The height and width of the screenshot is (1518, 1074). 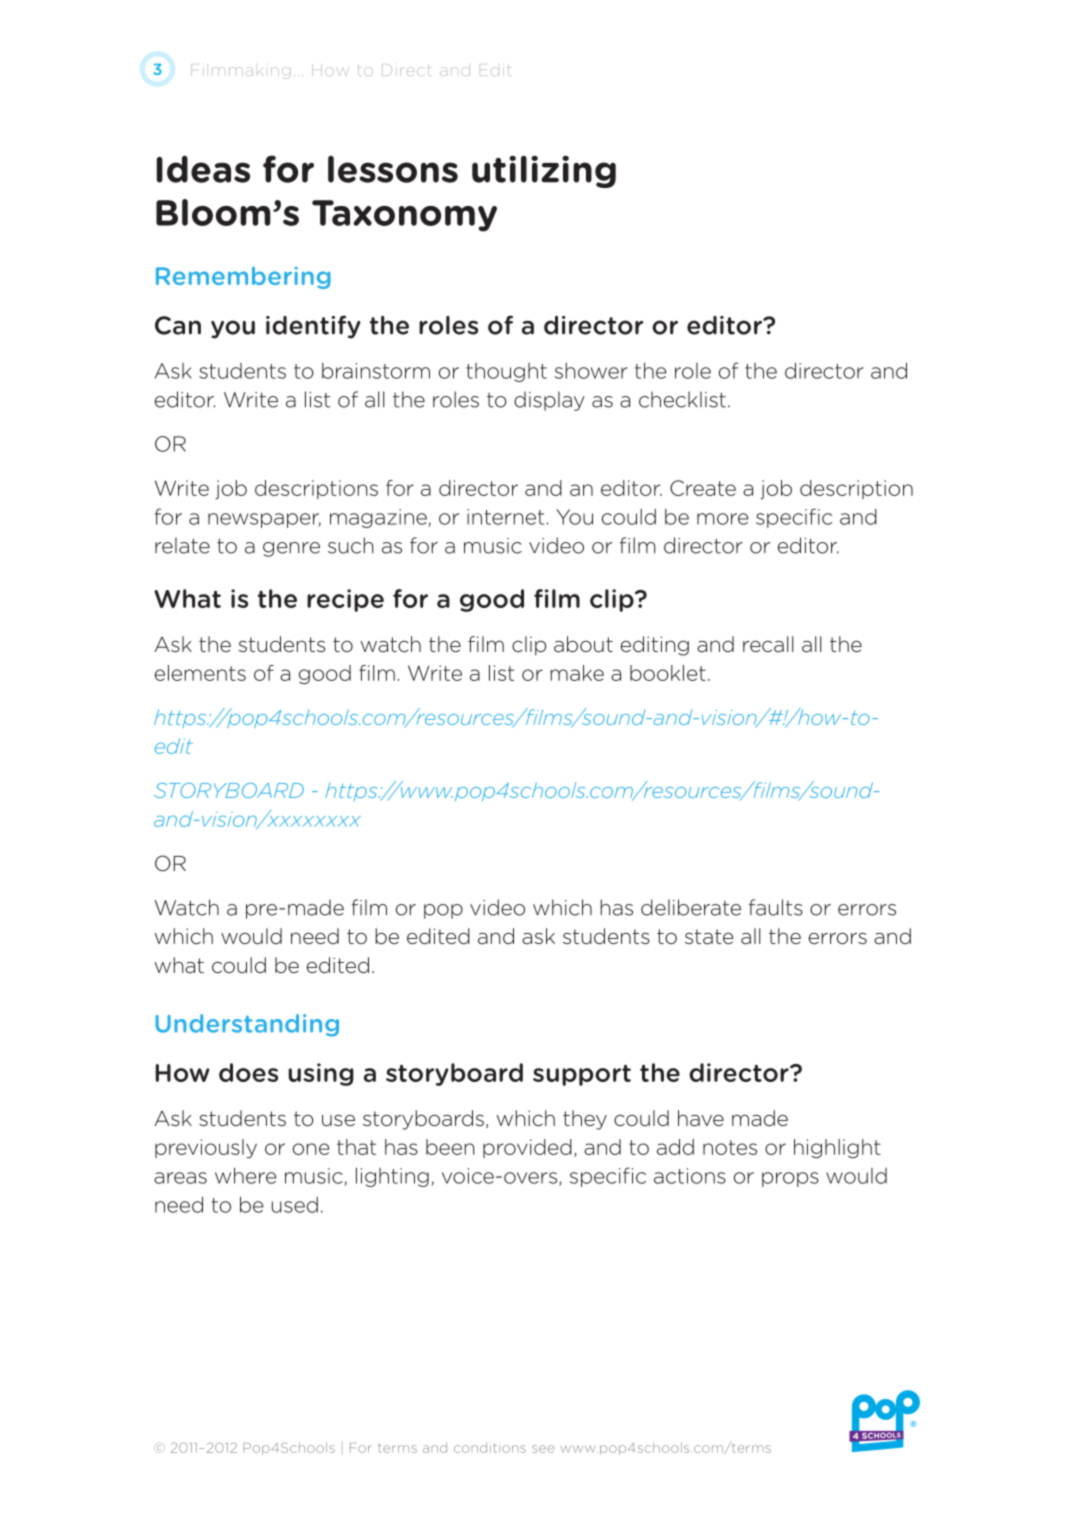 I want to click on genre, so click(x=291, y=549).
